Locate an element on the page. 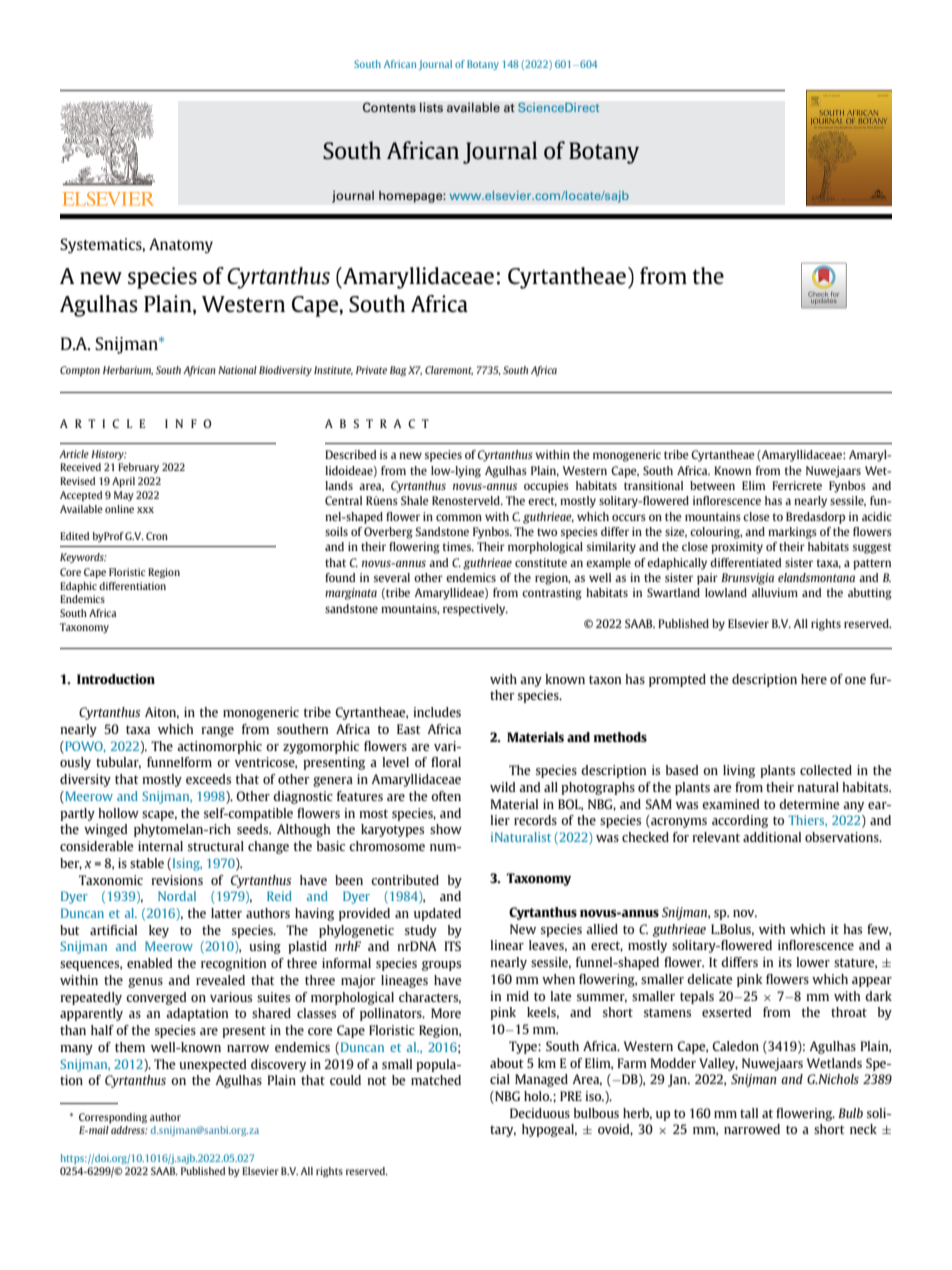 The width and height of the page is (952, 1270). lowland is located at coordinates (726, 592).
